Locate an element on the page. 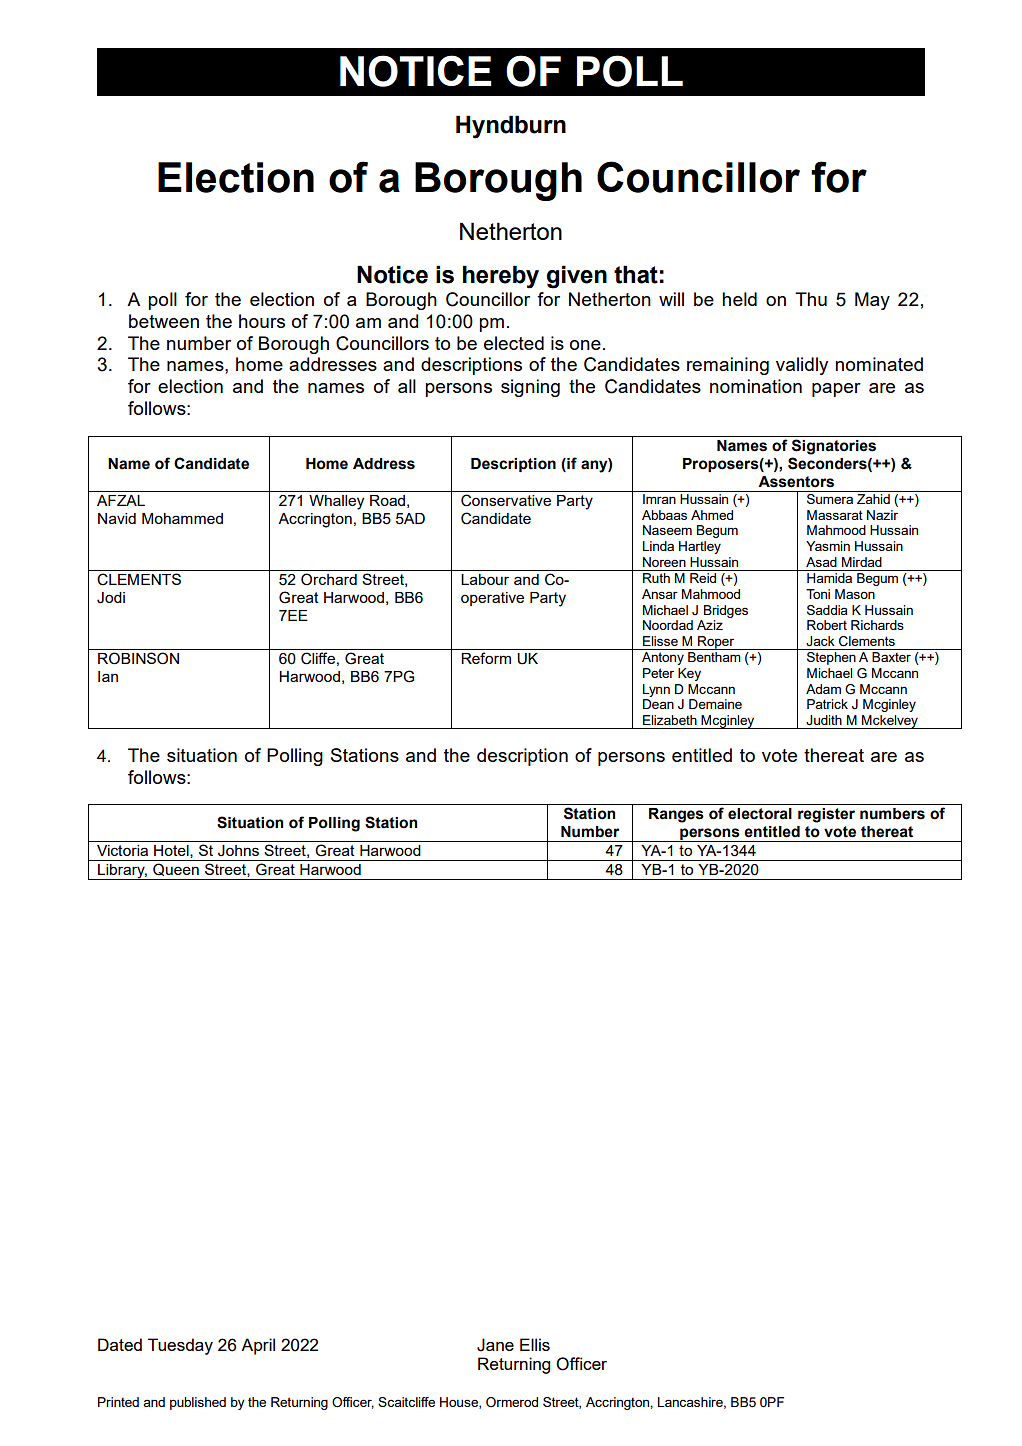  Tuesday is located at coordinates (180, 1346).
